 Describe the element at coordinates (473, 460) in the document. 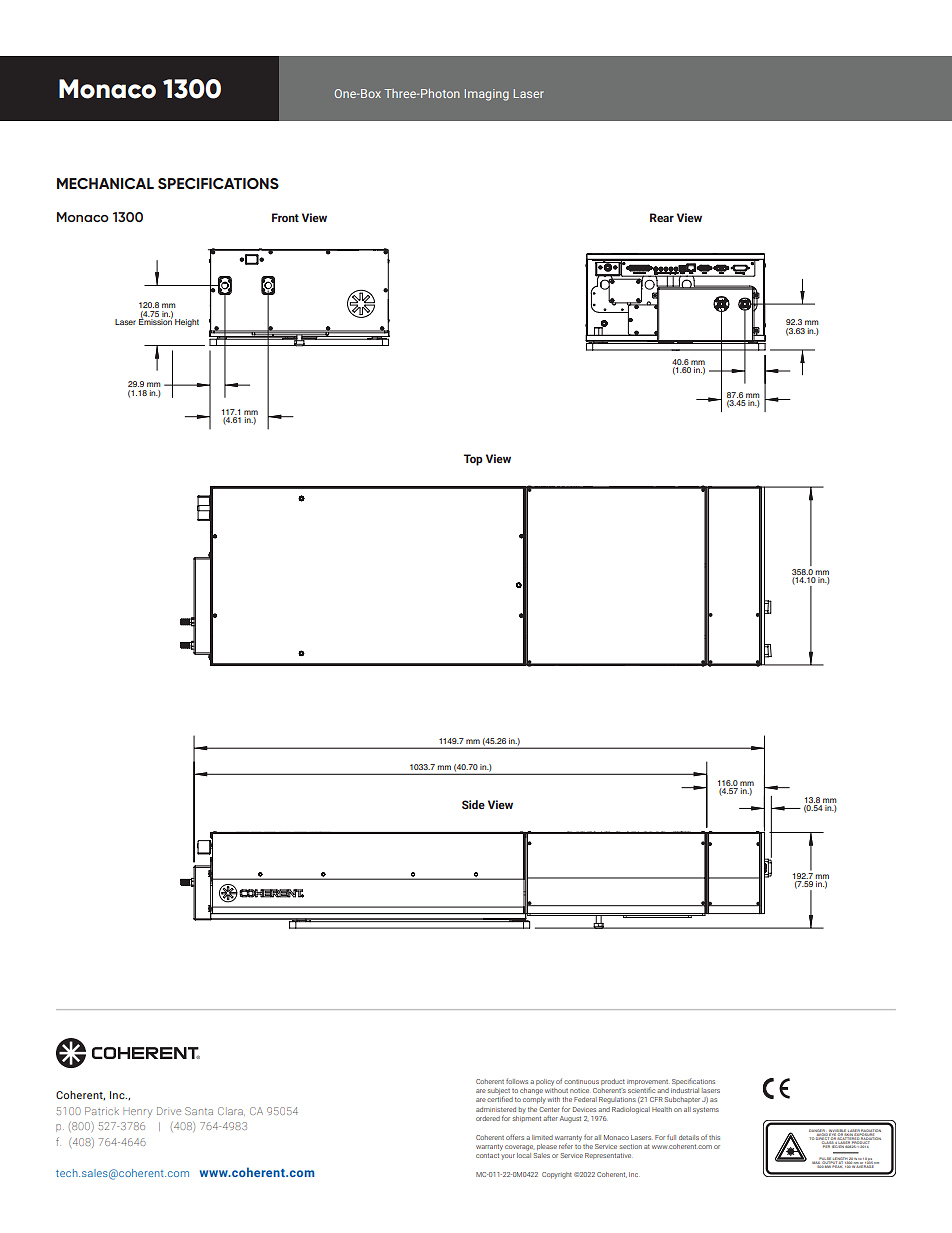

I see `Top` at that location.
